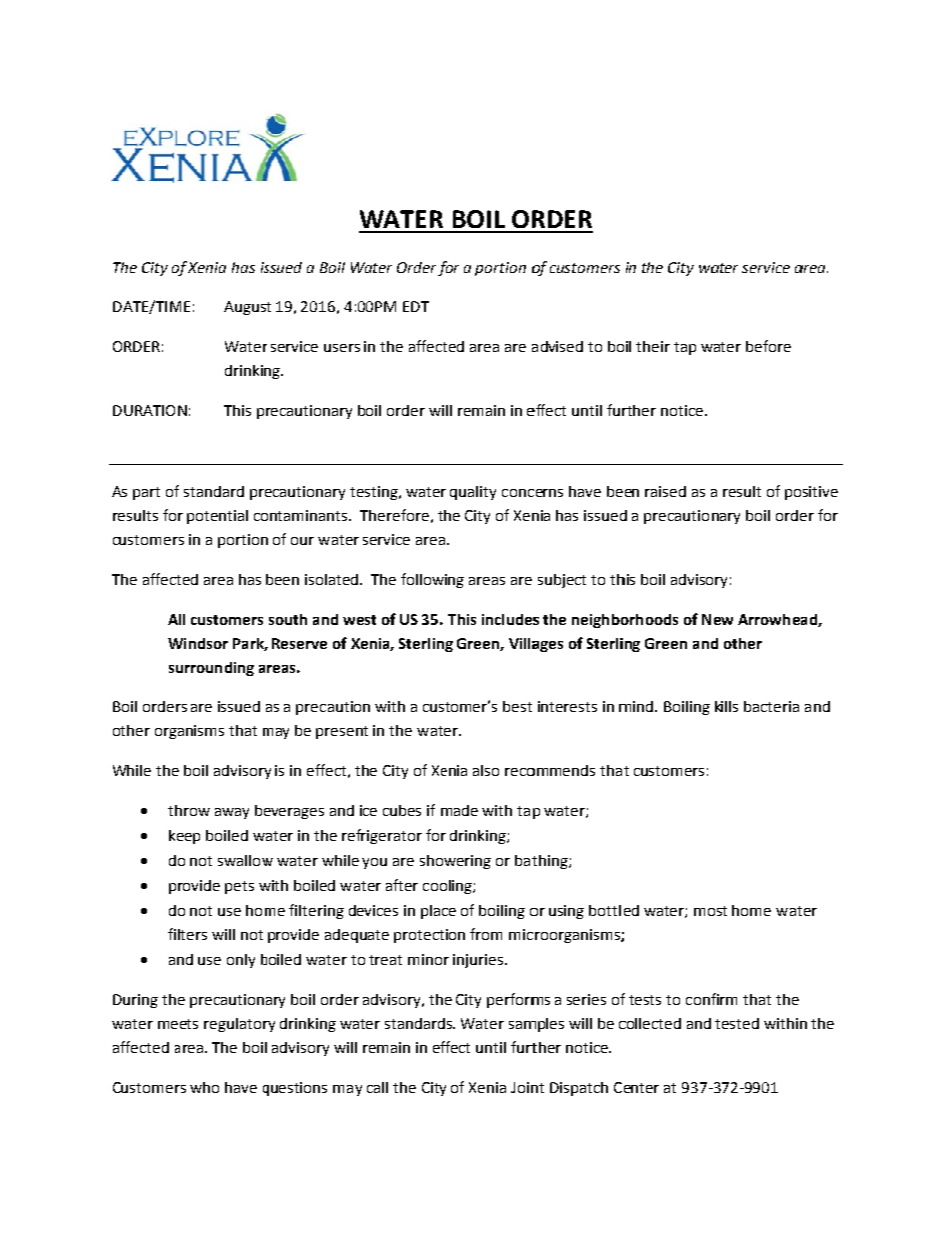 This screenshot has width=952, height=1233. What do you see at coordinates (299, 643) in the screenshot?
I see `Reserve` at bounding box center [299, 643].
